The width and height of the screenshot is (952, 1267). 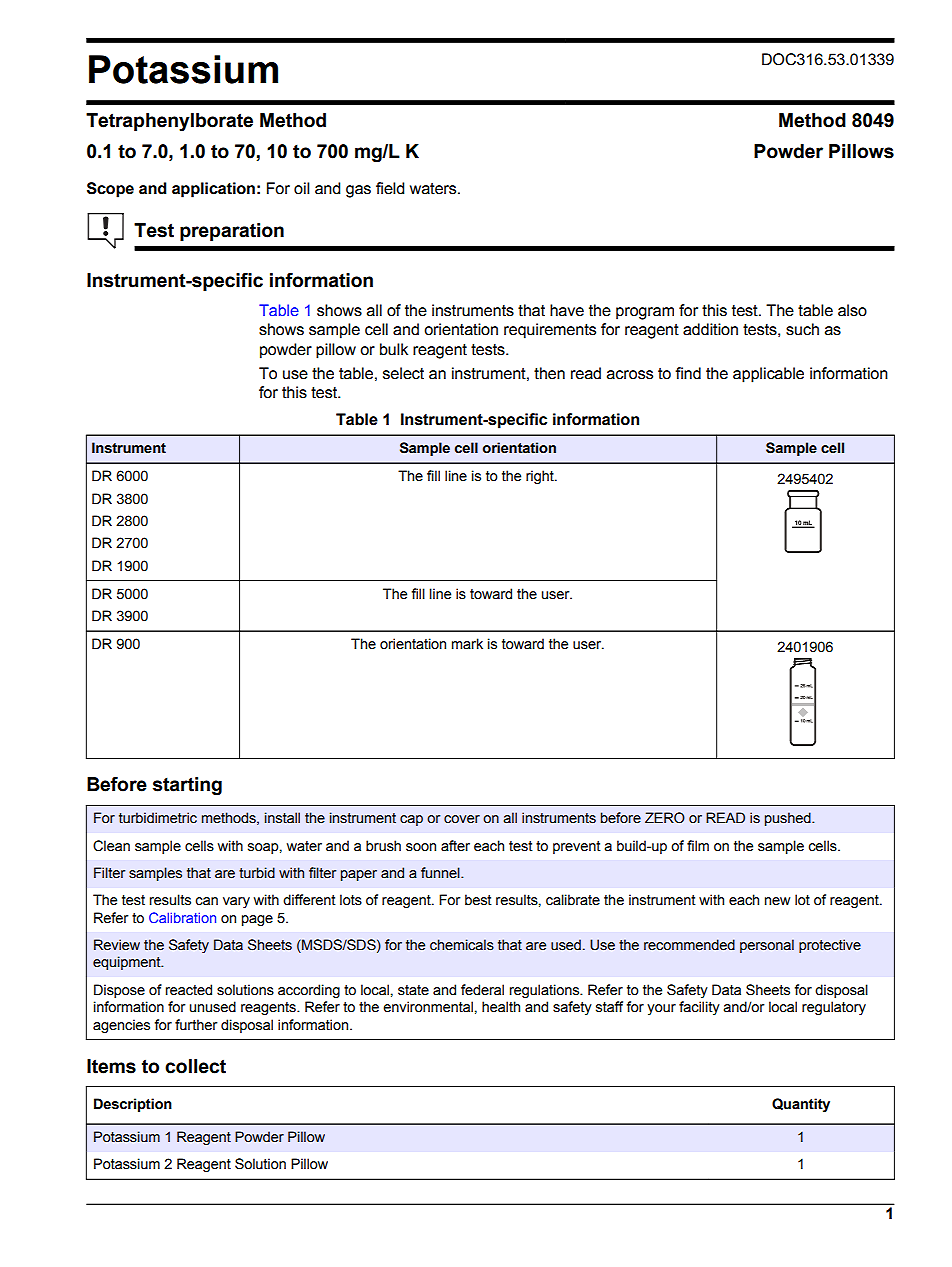 I want to click on health, so click(x=501, y=1007).
